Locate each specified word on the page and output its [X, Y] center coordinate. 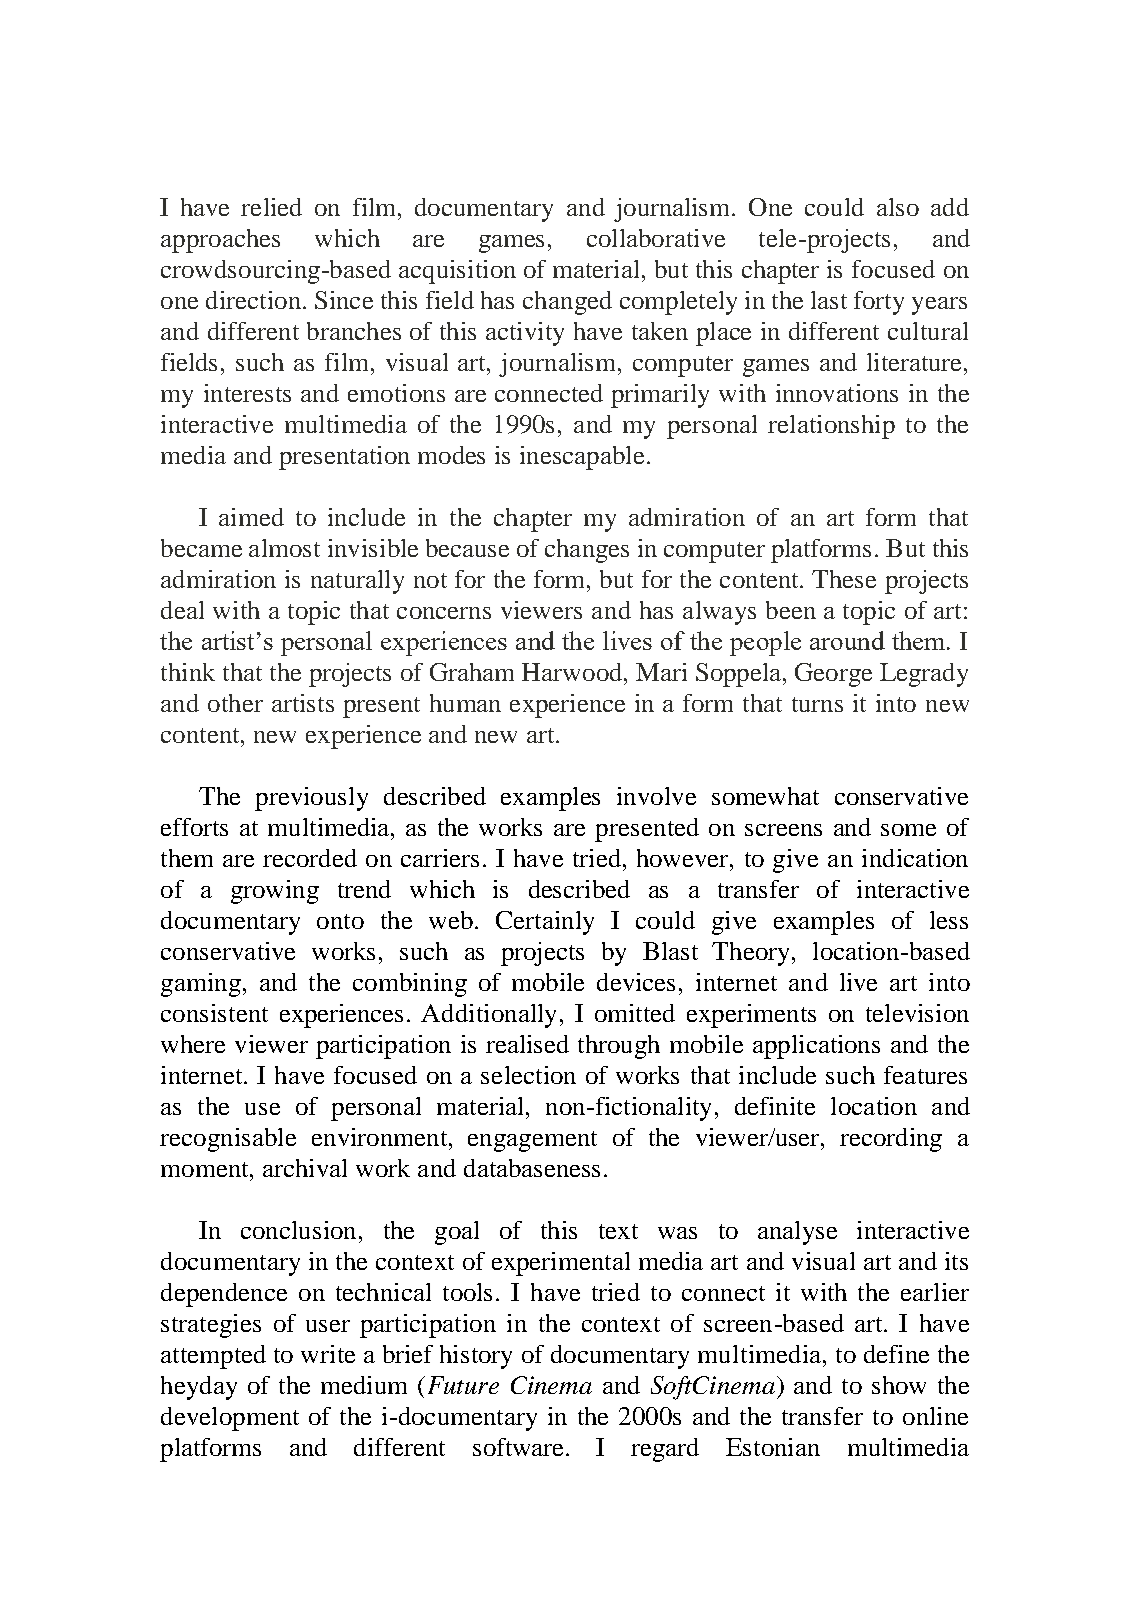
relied [271, 207]
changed [567, 303]
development [230, 1419]
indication [915, 858]
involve [656, 796]
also [898, 207]
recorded [310, 858]
